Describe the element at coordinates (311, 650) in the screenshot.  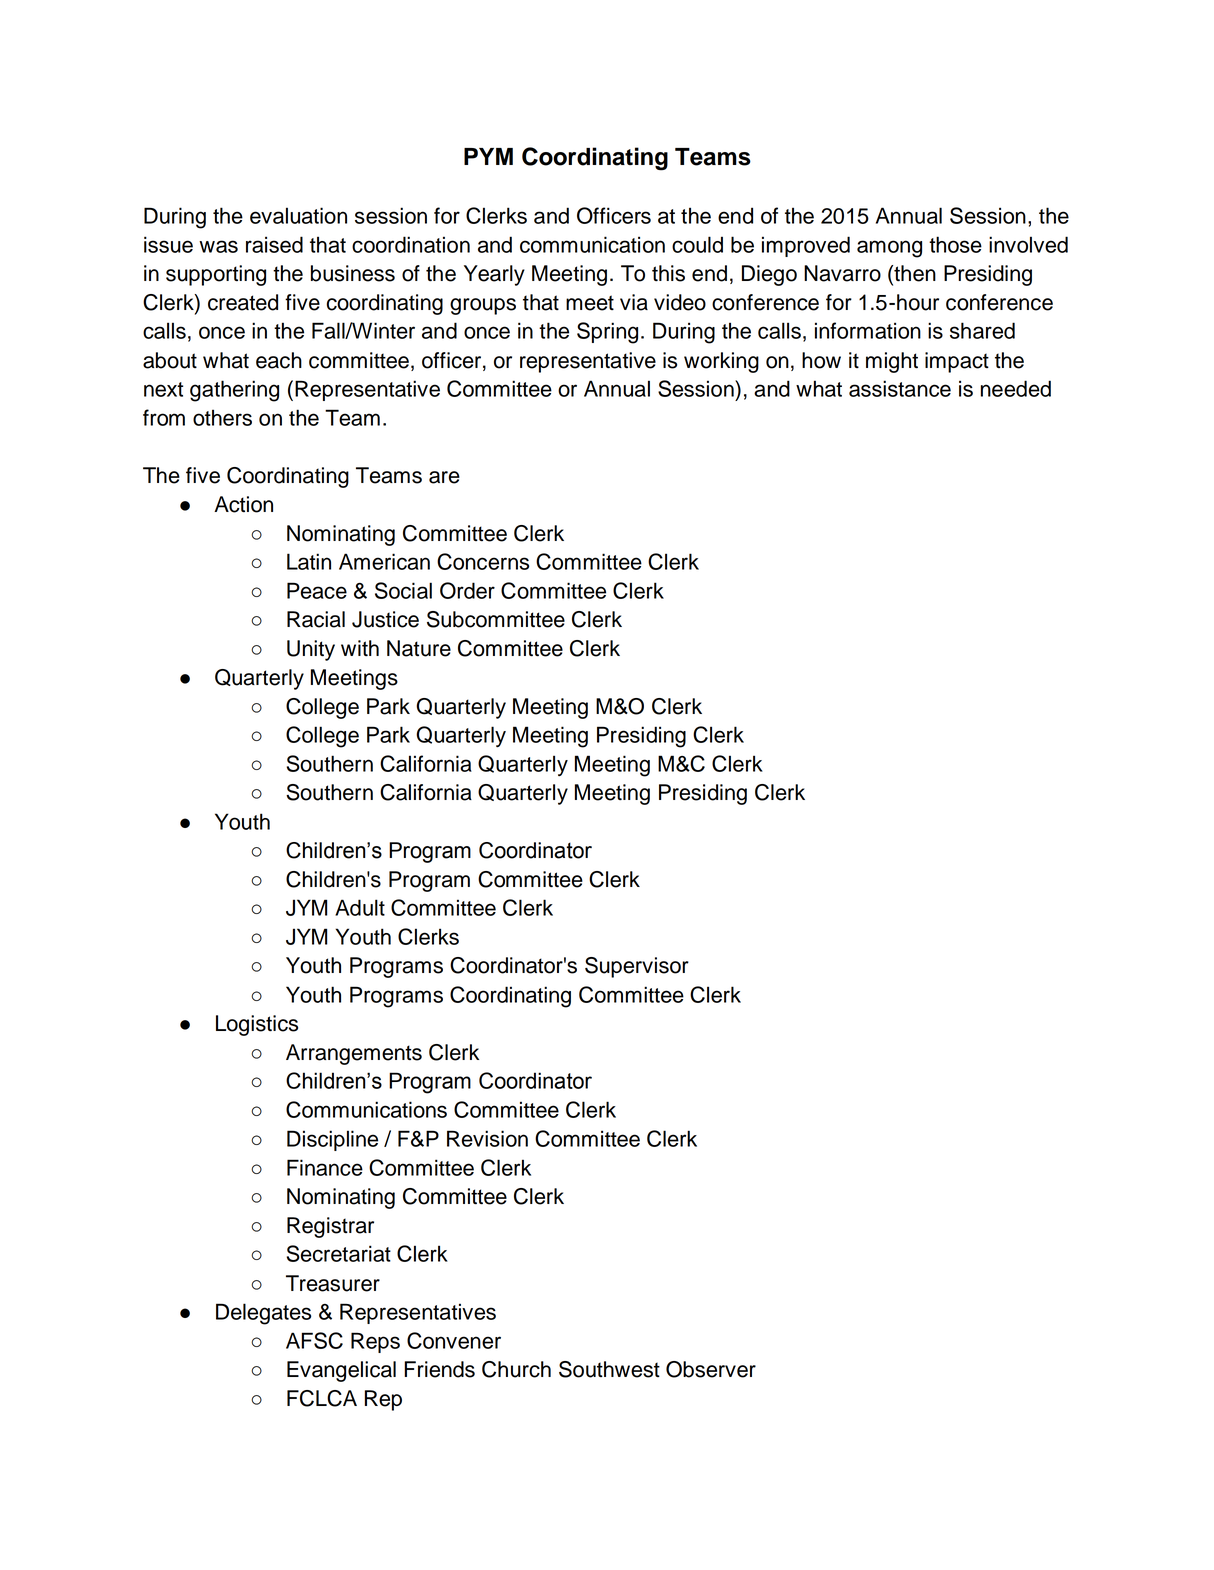
I see `Unity` at that location.
